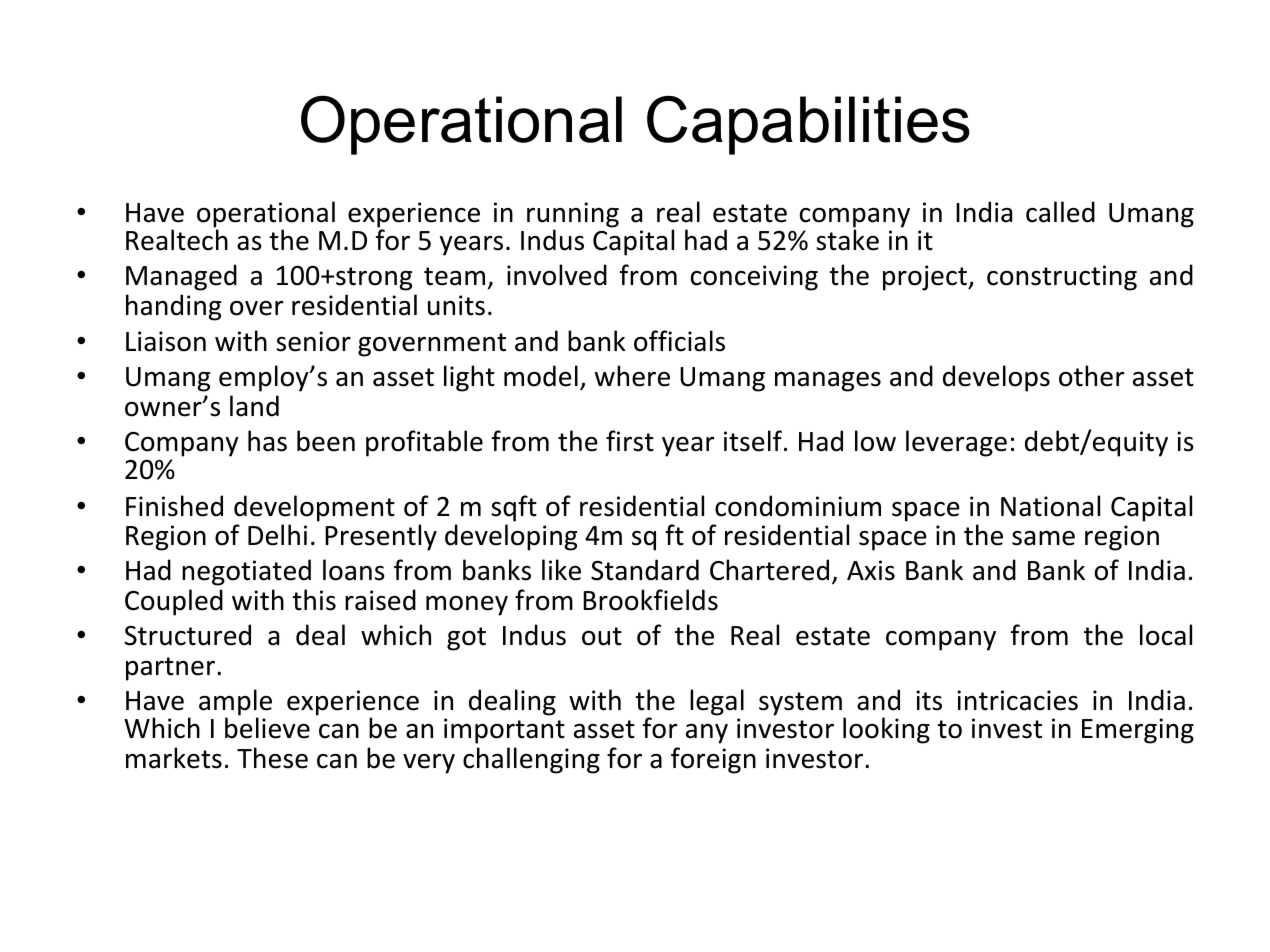 The image size is (1270, 952). Describe the element at coordinates (1060, 212) in the screenshot. I see `called` at that location.
